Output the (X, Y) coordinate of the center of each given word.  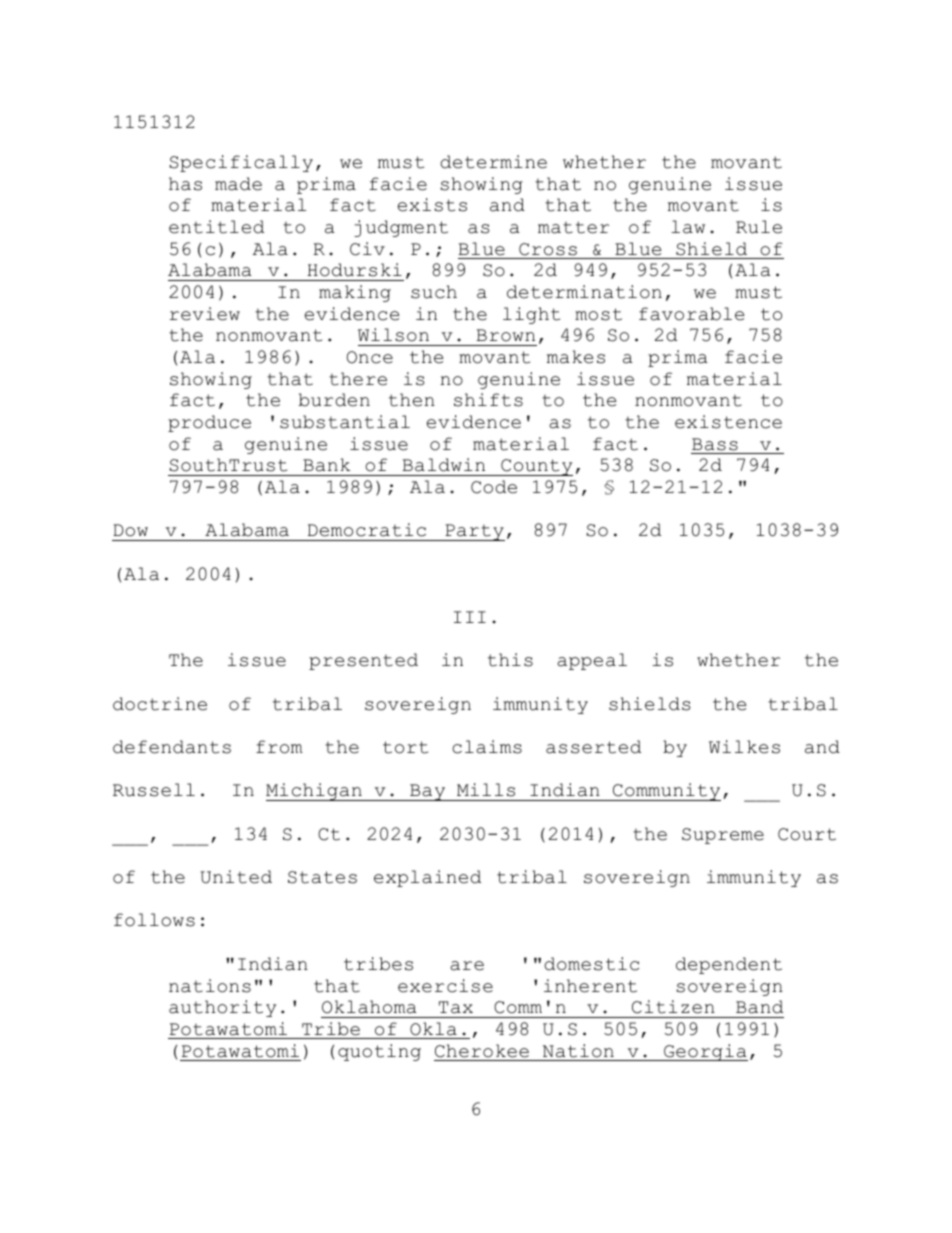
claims (487, 747)
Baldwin (443, 465)
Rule (759, 227)
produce (209, 423)
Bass (715, 444)
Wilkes (744, 747)
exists (432, 205)
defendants (172, 747)
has (185, 184)
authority (222, 1008)
